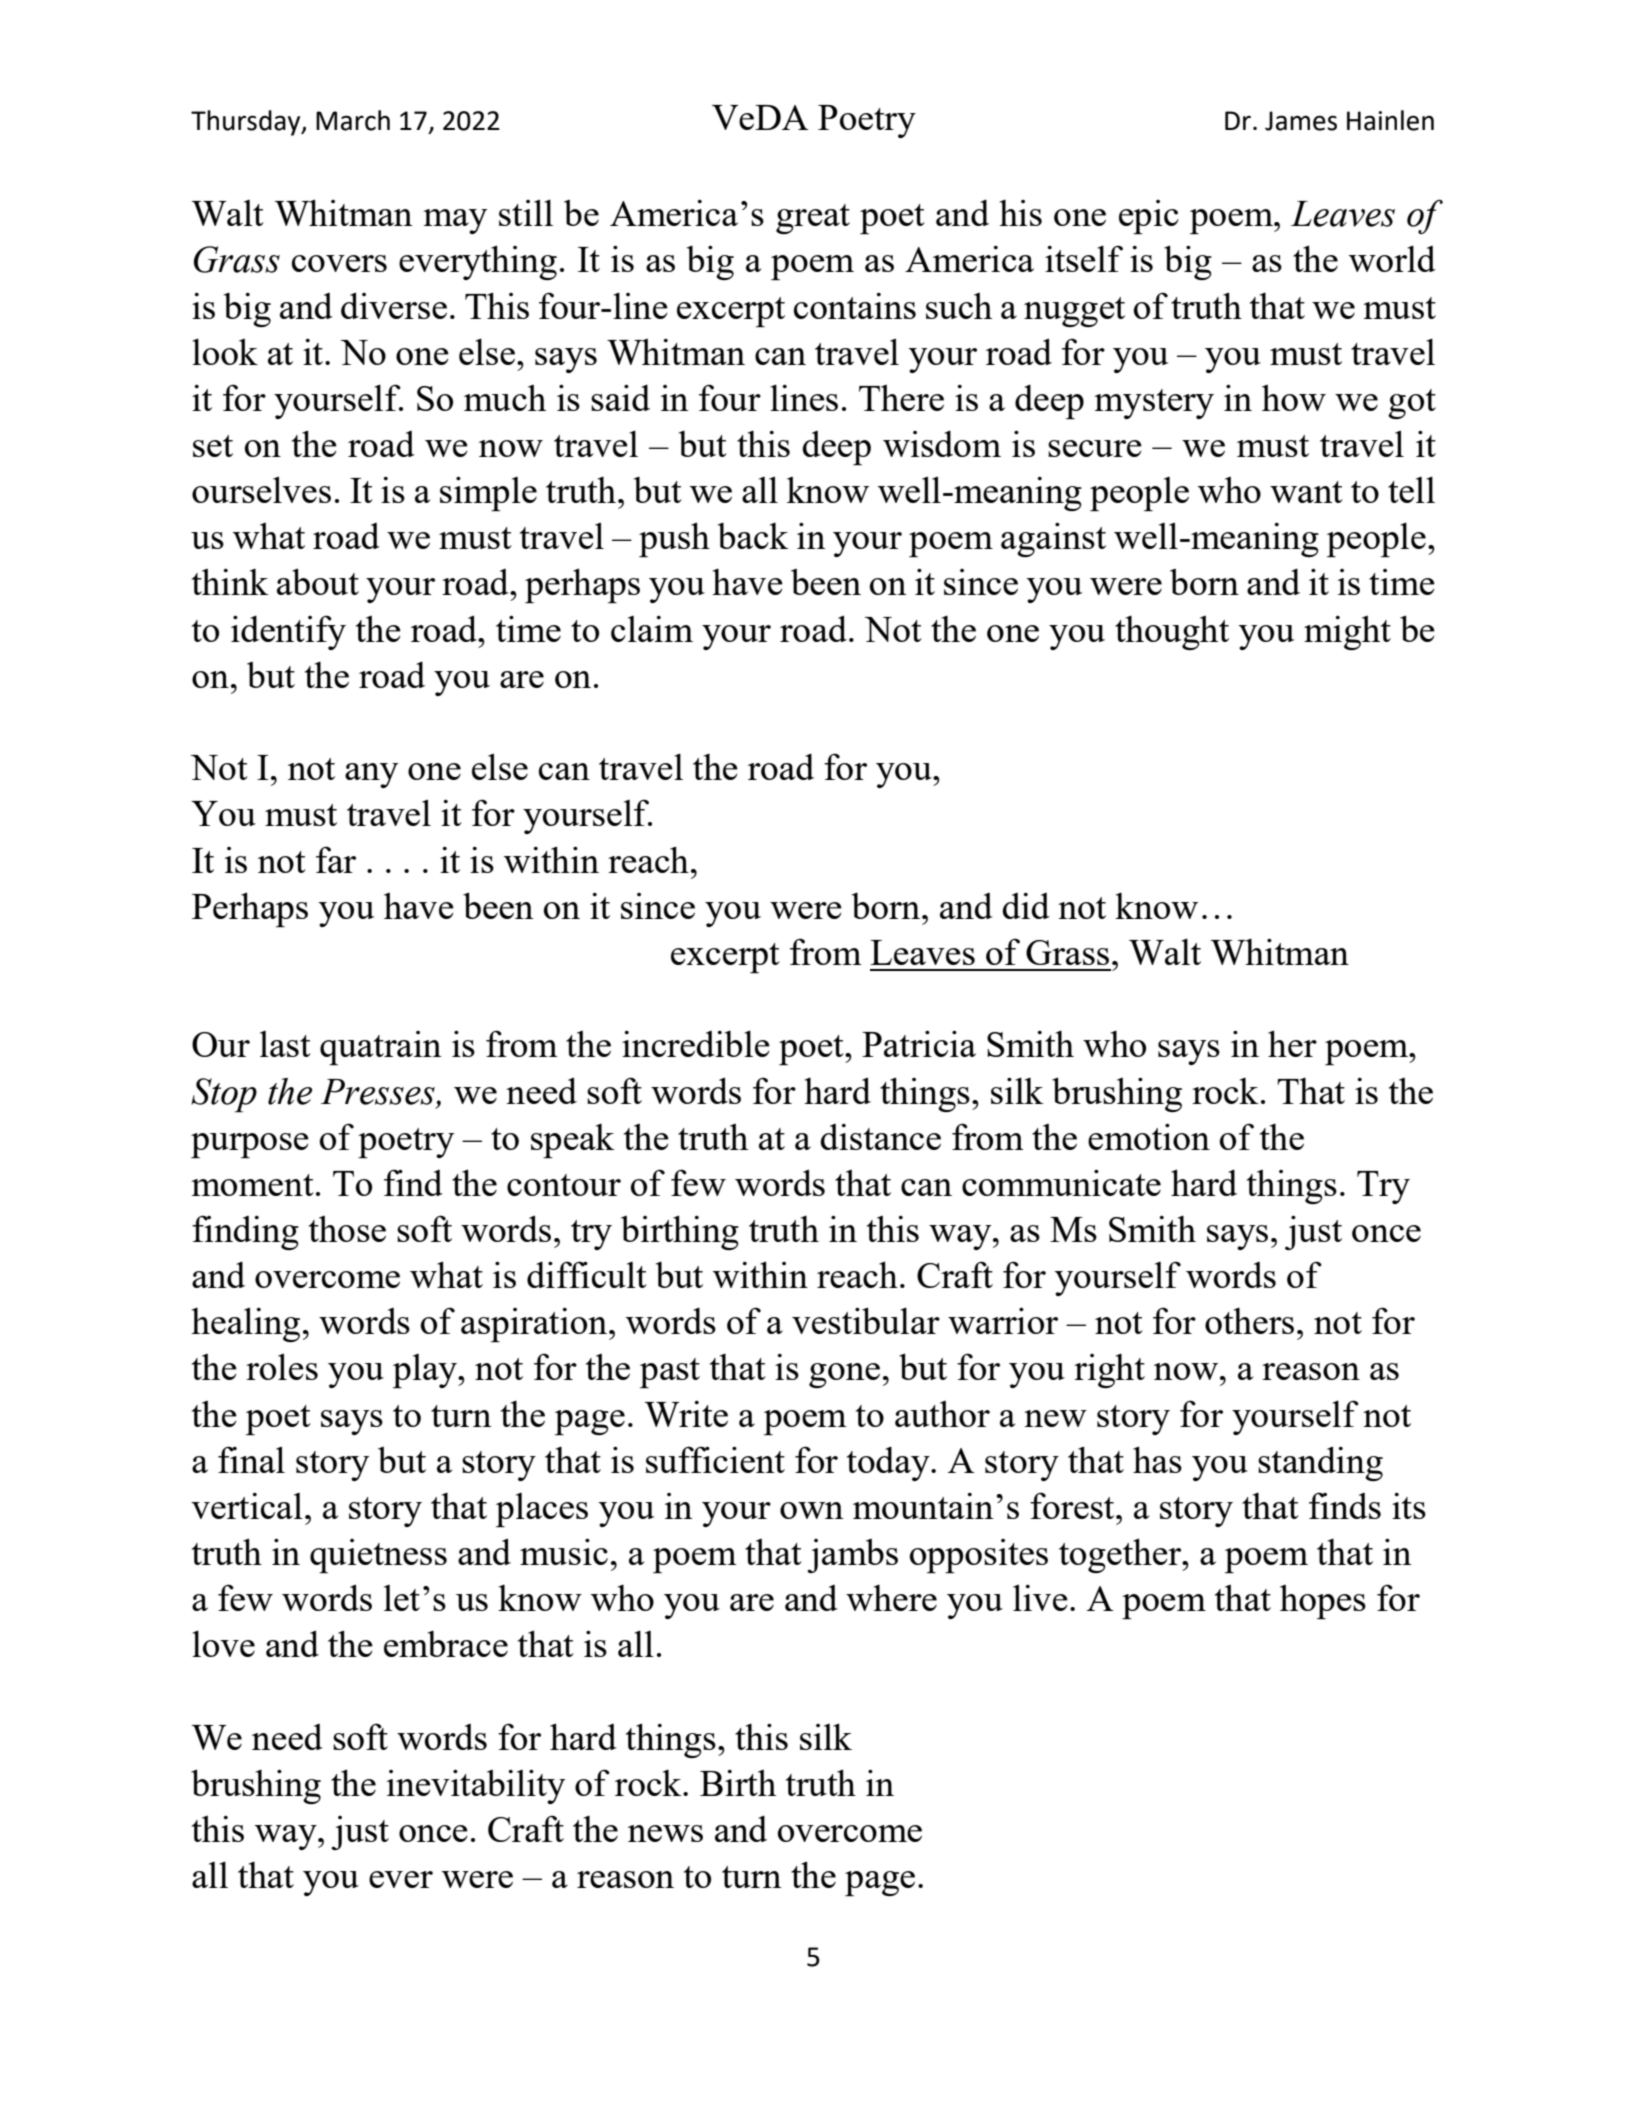 The image size is (1627, 2105). Describe the element at coordinates (919, 1044) in the screenshot. I see `Patricia` at that location.
